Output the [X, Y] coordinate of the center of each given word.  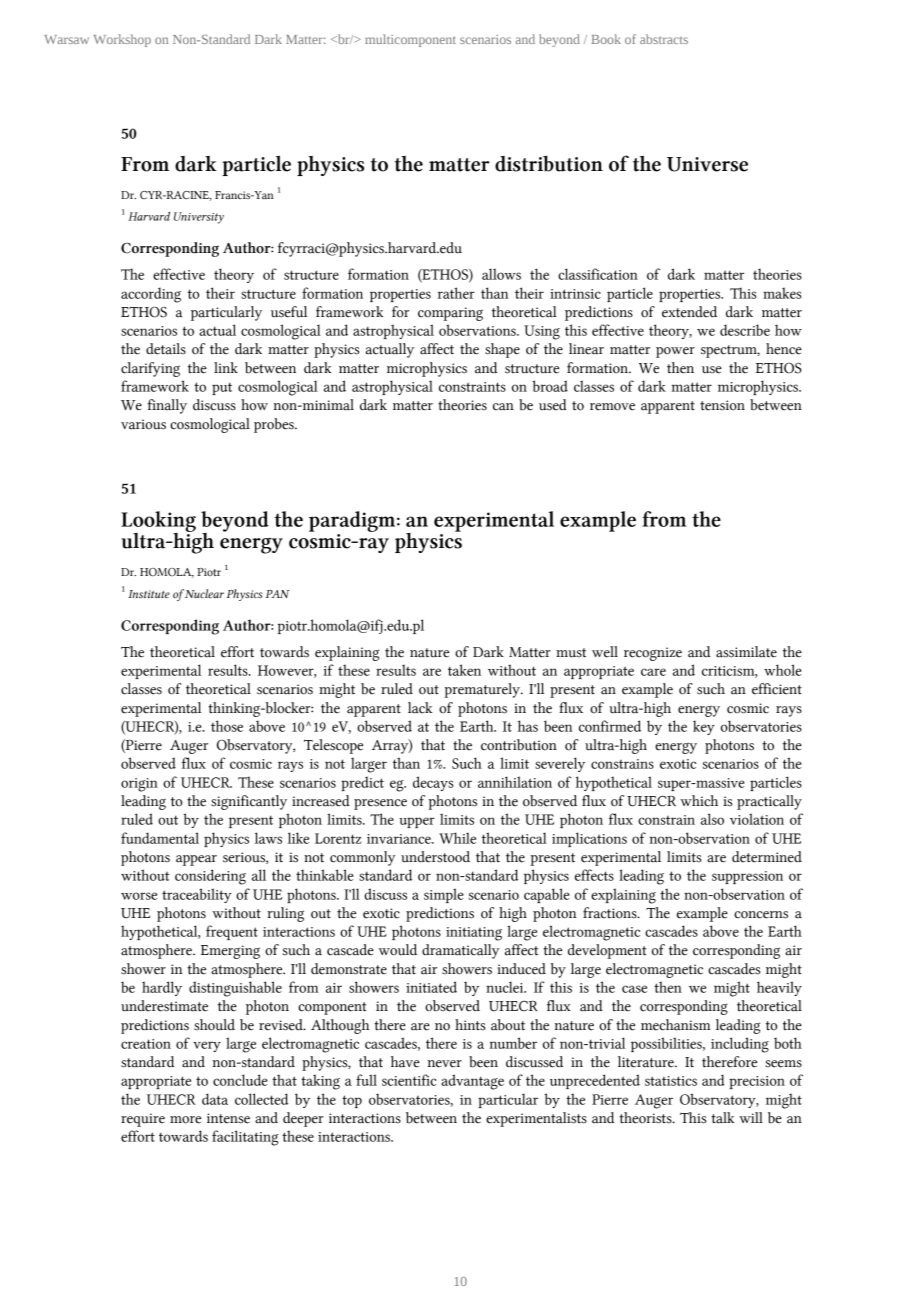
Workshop [122, 40]
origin [139, 785]
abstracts [664, 39]
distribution [549, 164]
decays [433, 783]
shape [502, 350]
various [143, 424]
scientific [409, 1080]
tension [722, 405]
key [704, 727]
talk [722, 1118]
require [143, 1120]
